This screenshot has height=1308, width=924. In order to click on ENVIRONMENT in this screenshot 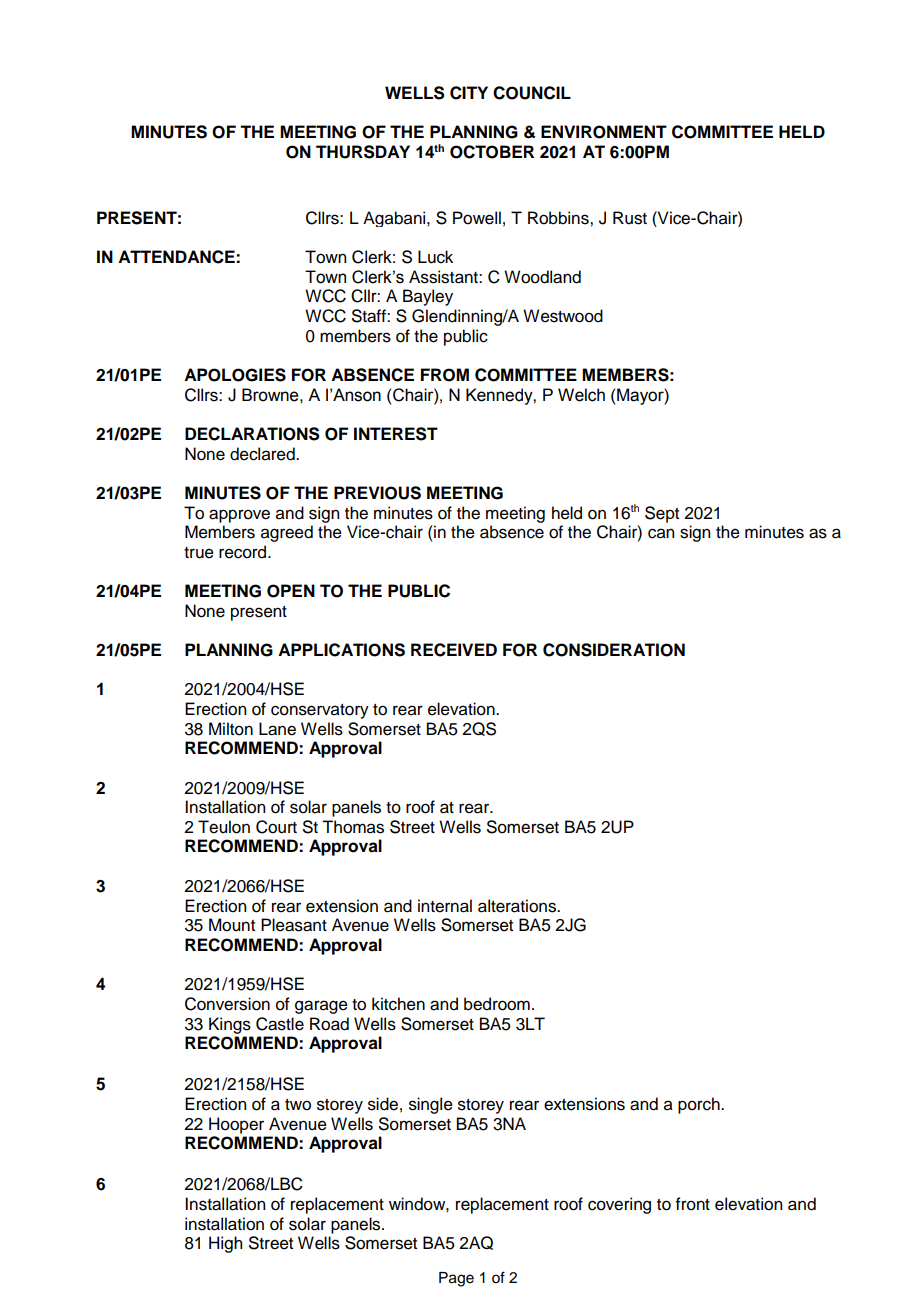, I will do `click(604, 132)`.
